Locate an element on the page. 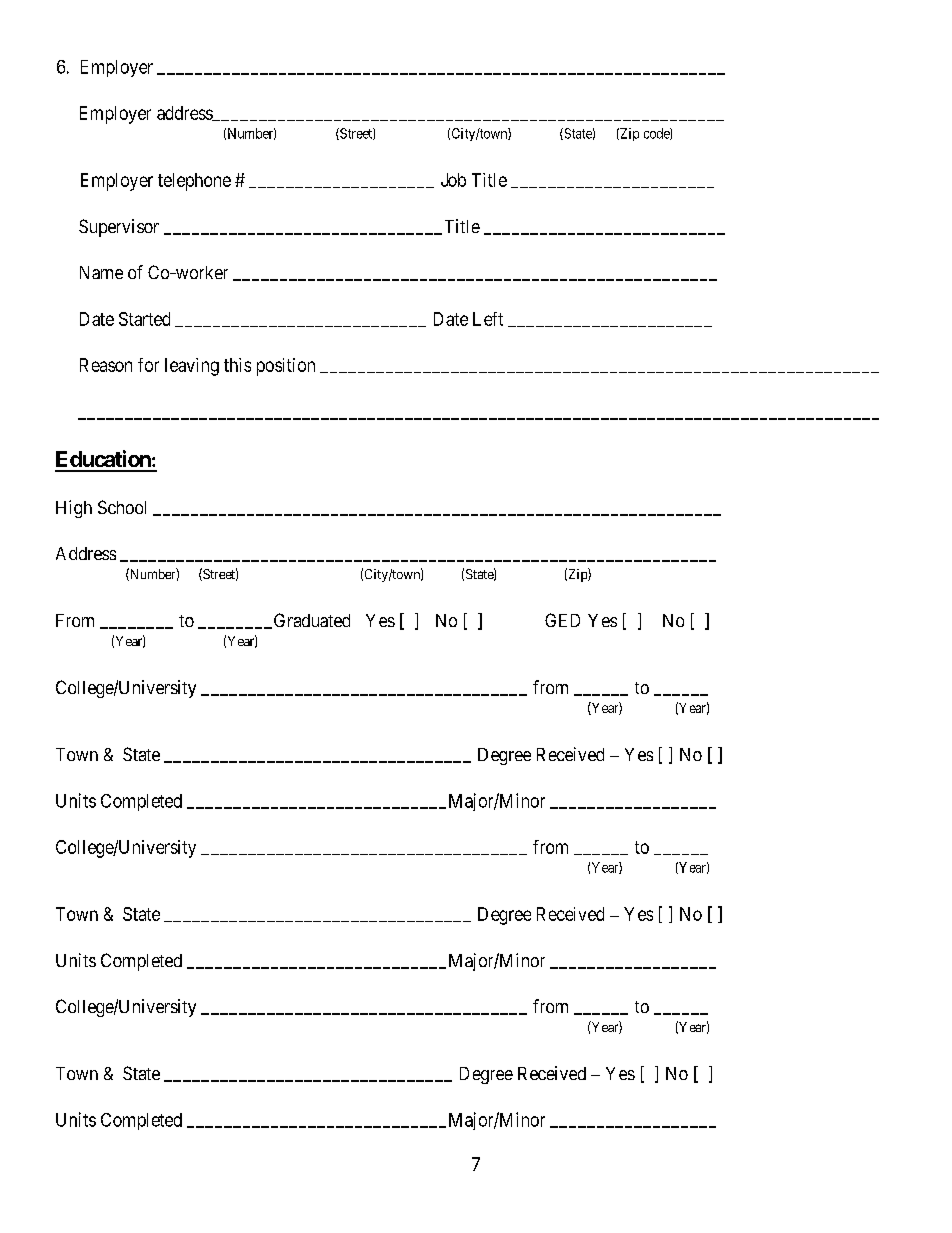  Left is located at coordinates (488, 319).
